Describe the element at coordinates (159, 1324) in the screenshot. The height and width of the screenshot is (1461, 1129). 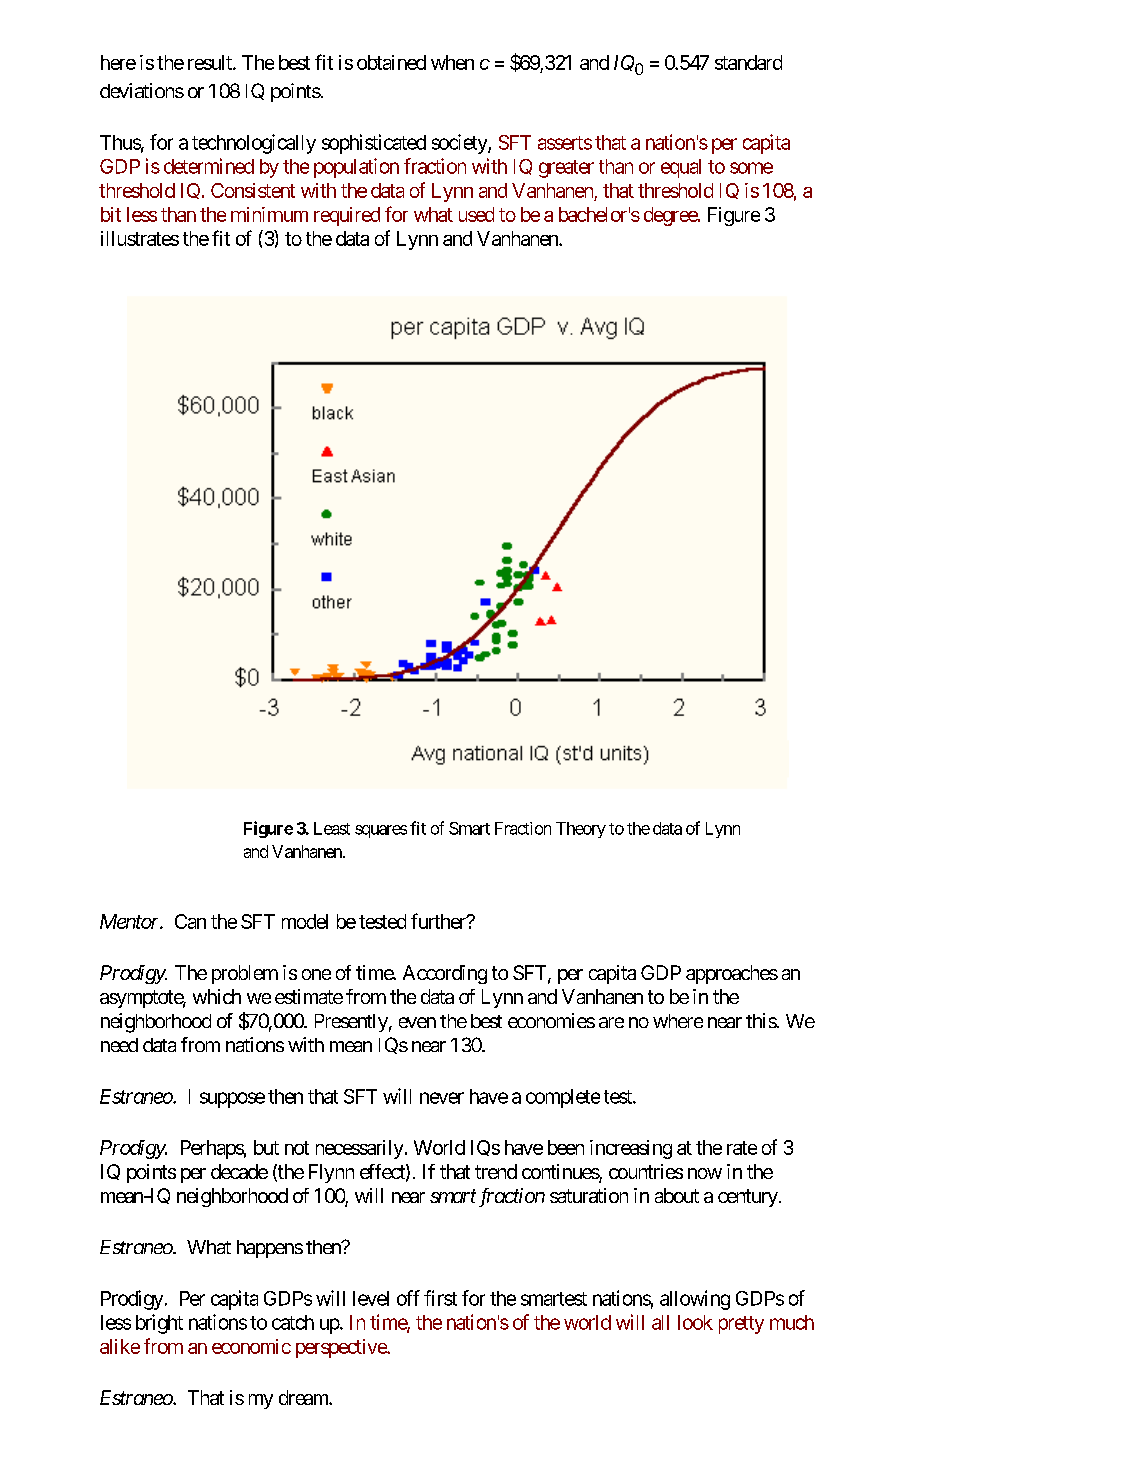
I see `bright` at that location.
